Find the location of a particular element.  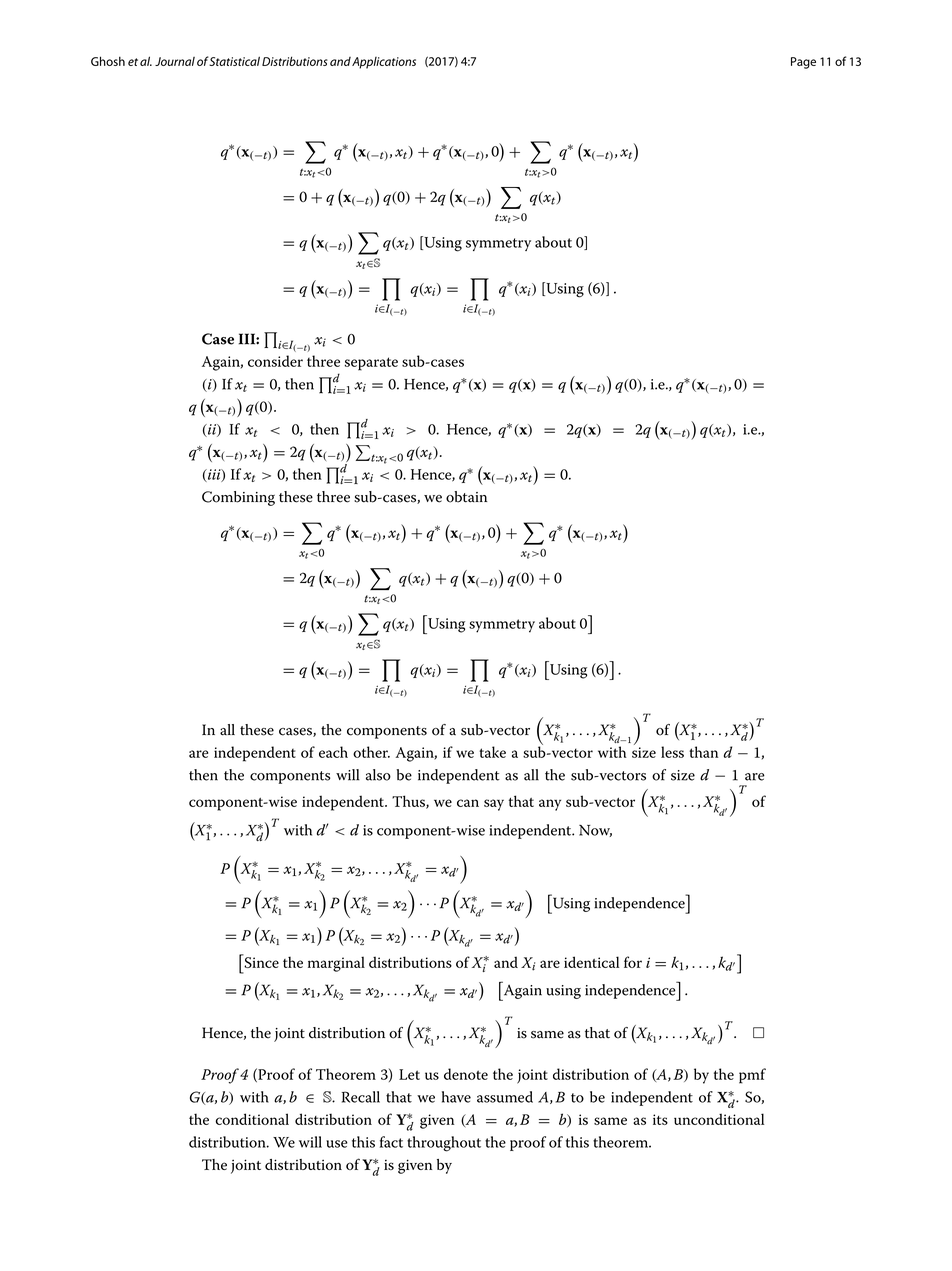

can is located at coordinates (468, 803).
